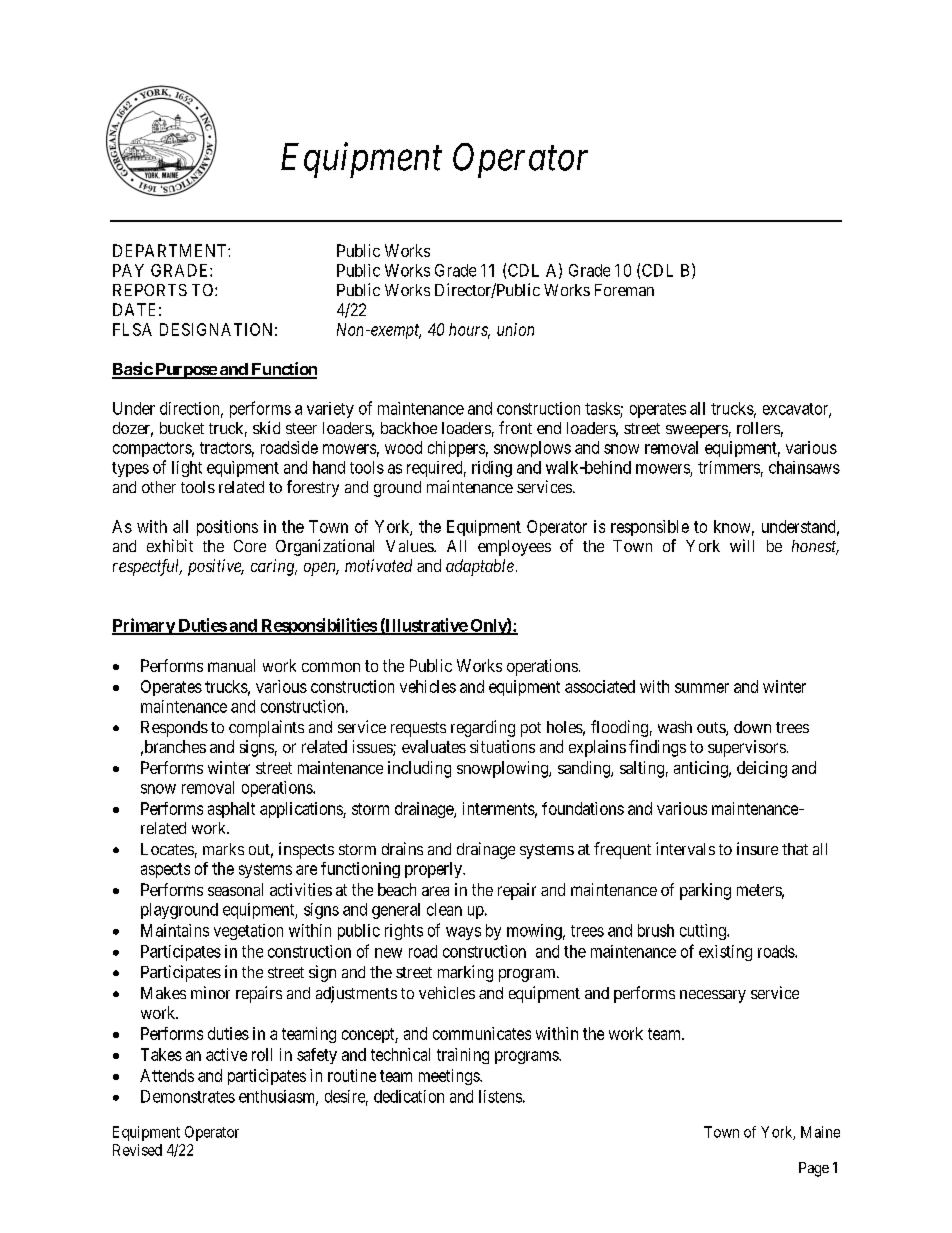 The width and height of the image is (952, 1233). What do you see at coordinates (757, 848) in the image?
I see `insure` at bounding box center [757, 848].
